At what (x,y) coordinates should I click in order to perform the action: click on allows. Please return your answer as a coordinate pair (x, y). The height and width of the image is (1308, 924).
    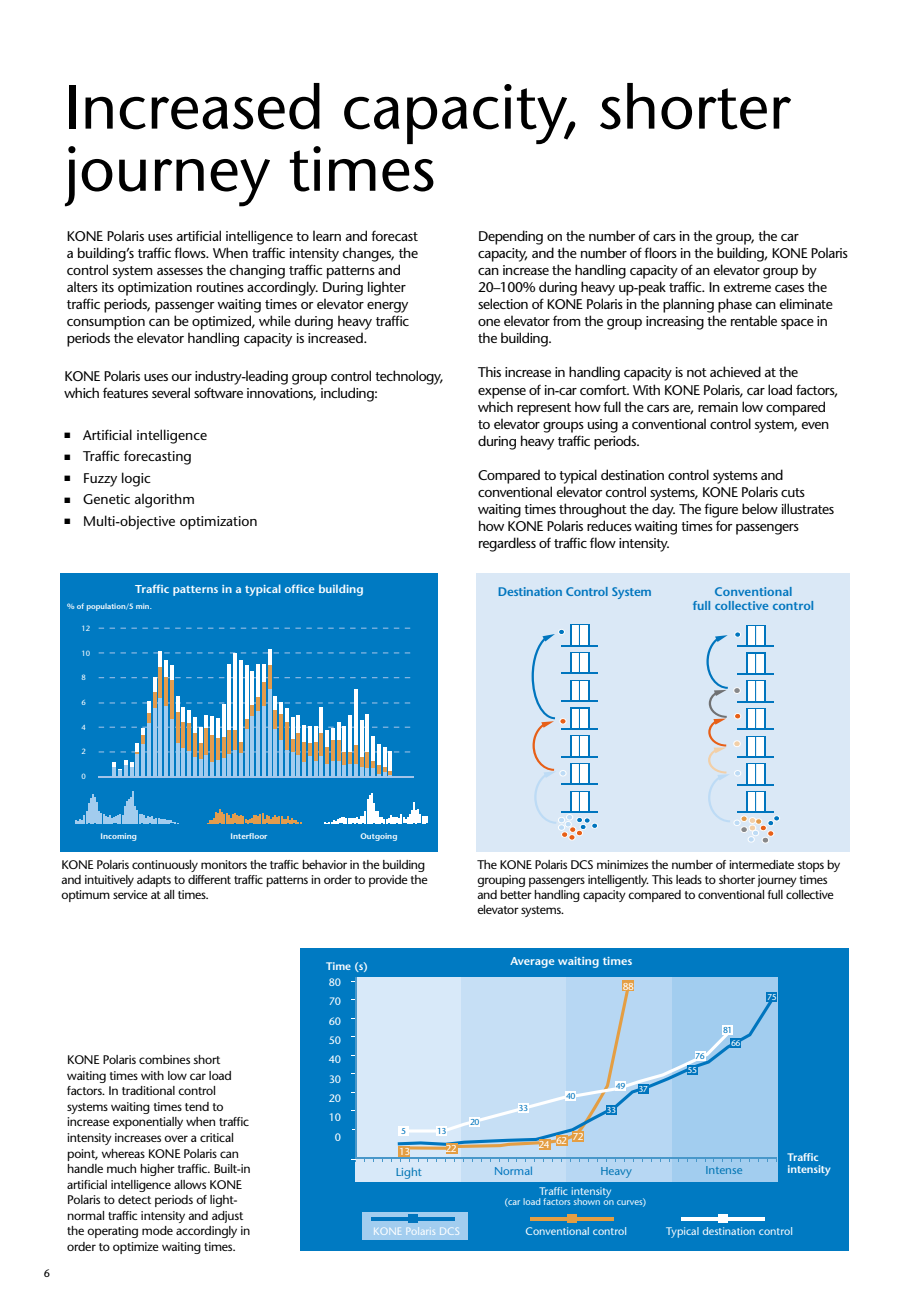
    Looking at the image, I should click on (190, 1184).
